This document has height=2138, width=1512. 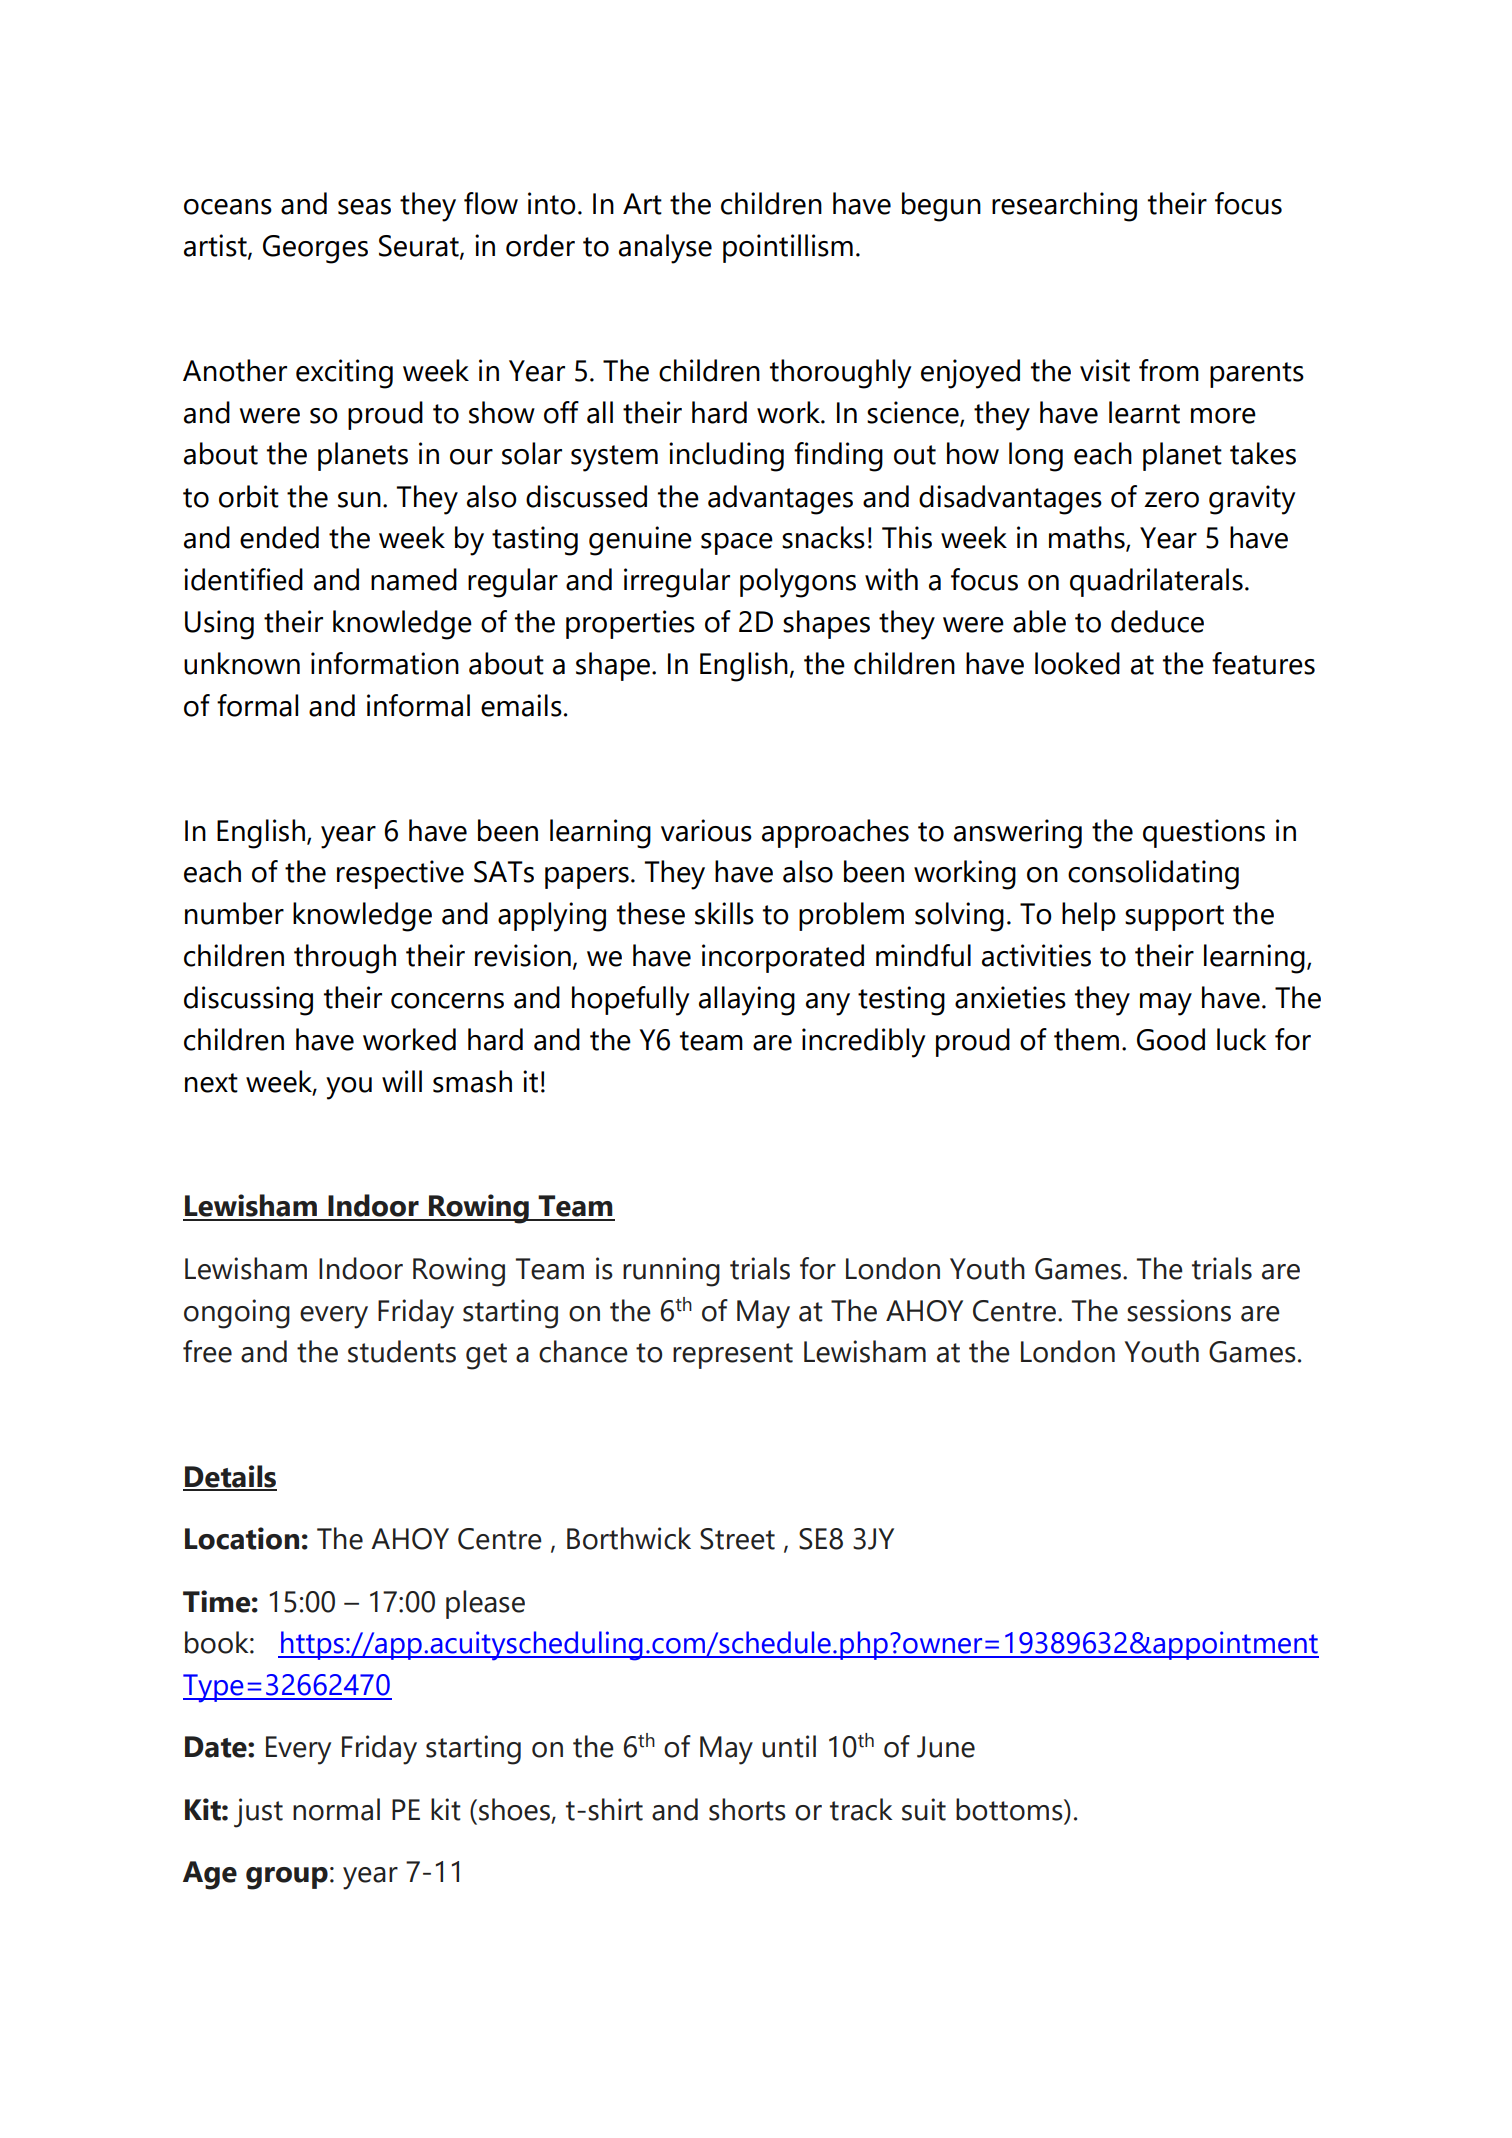 What do you see at coordinates (1064, 207) in the document?
I see `researching` at bounding box center [1064, 207].
